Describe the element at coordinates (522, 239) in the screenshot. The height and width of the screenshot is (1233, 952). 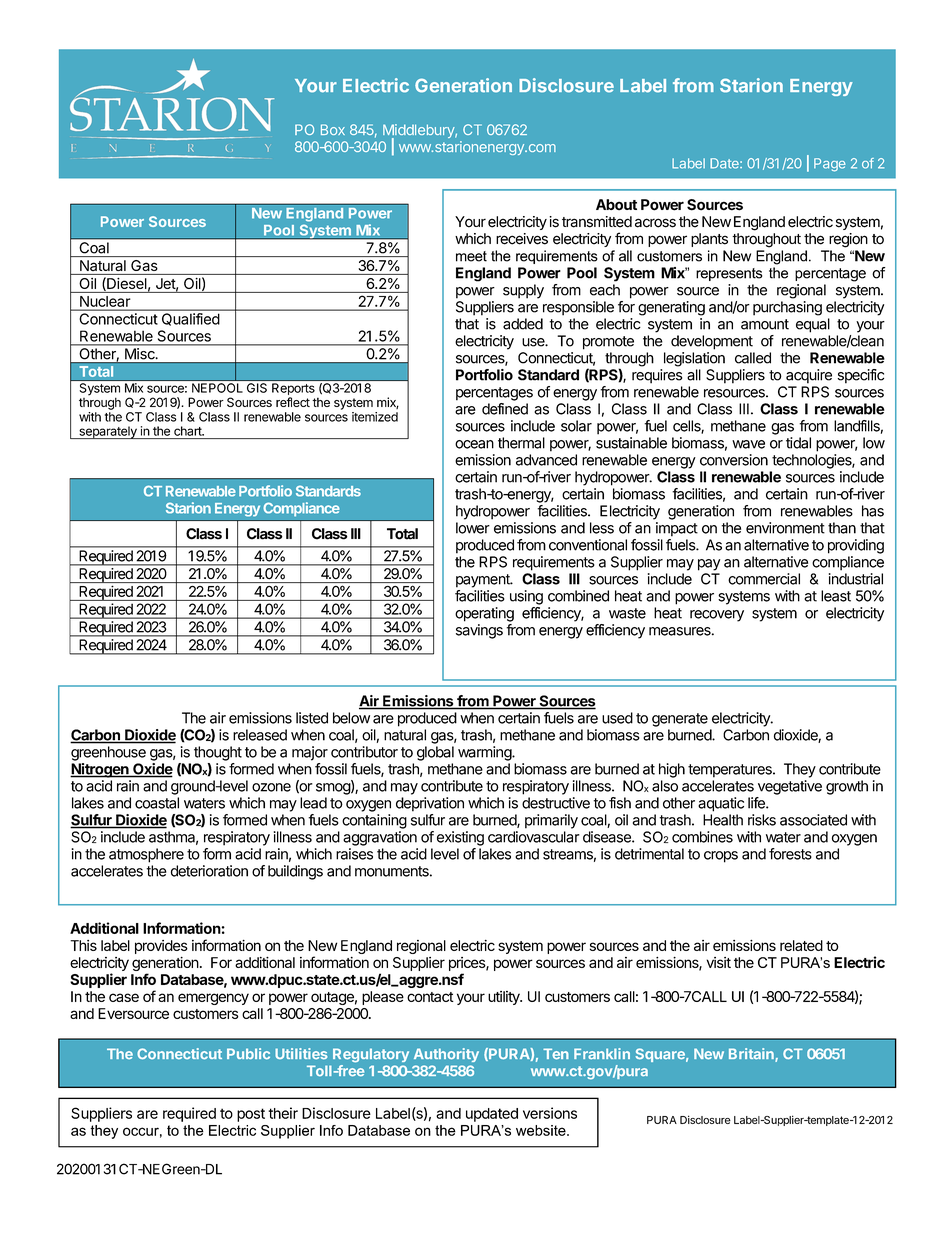
I see `receives` at that location.
